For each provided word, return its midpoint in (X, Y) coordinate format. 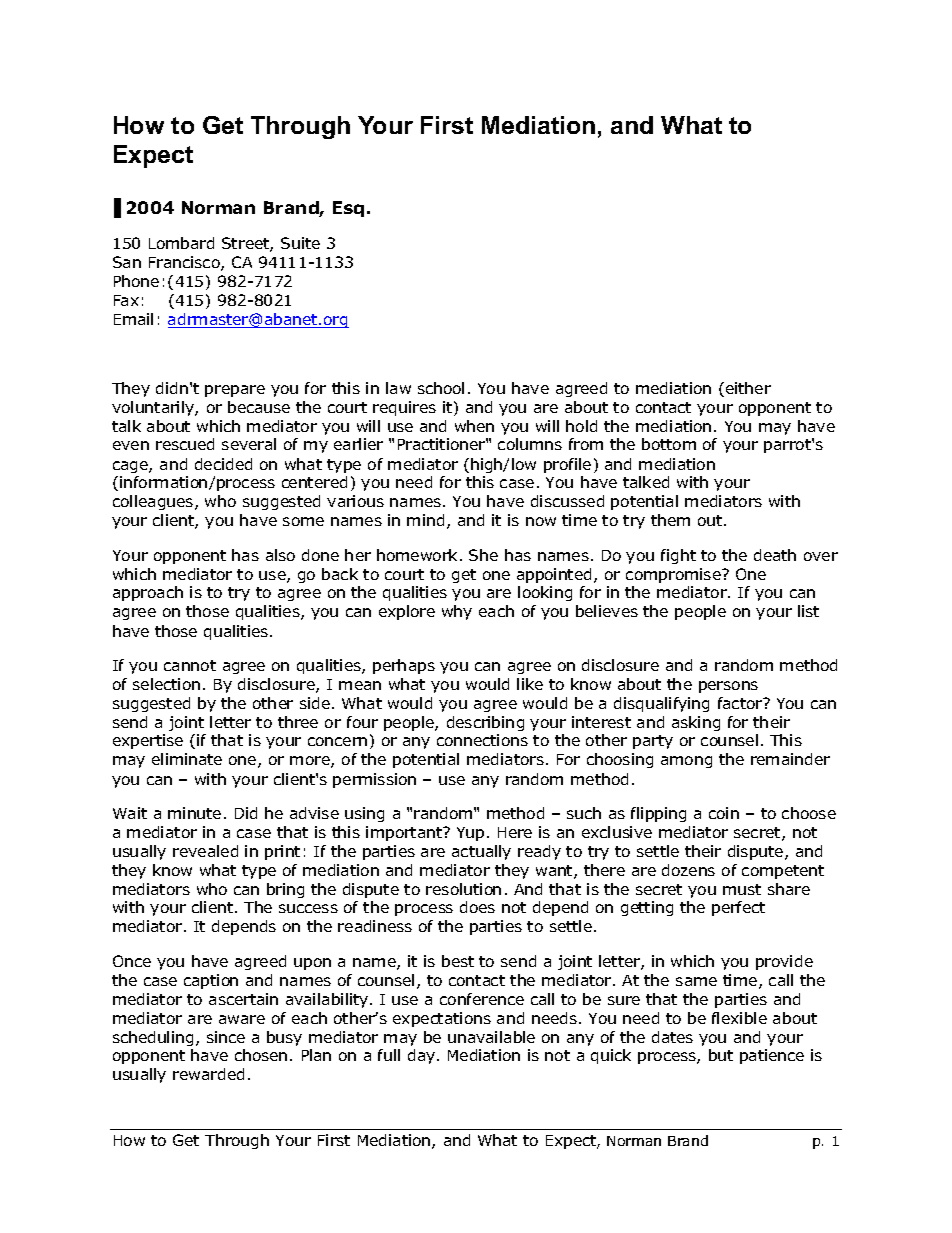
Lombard (181, 243)
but (721, 1055)
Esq (348, 209)
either (748, 388)
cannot (190, 665)
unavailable (491, 1037)
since (226, 1037)
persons (728, 687)
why (457, 612)
